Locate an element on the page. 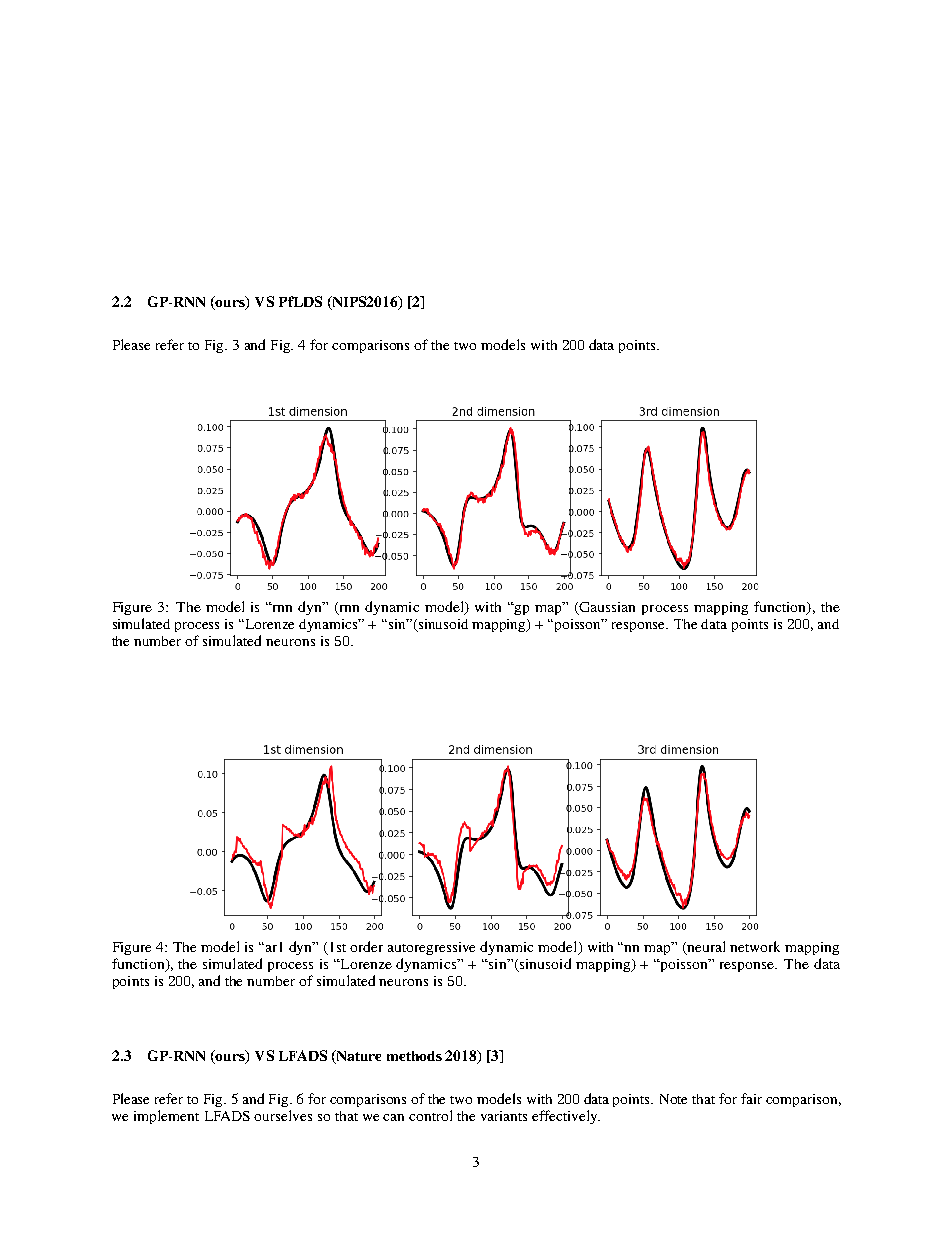 The width and height of the image is (952, 1233). order is located at coordinates (366, 946).
